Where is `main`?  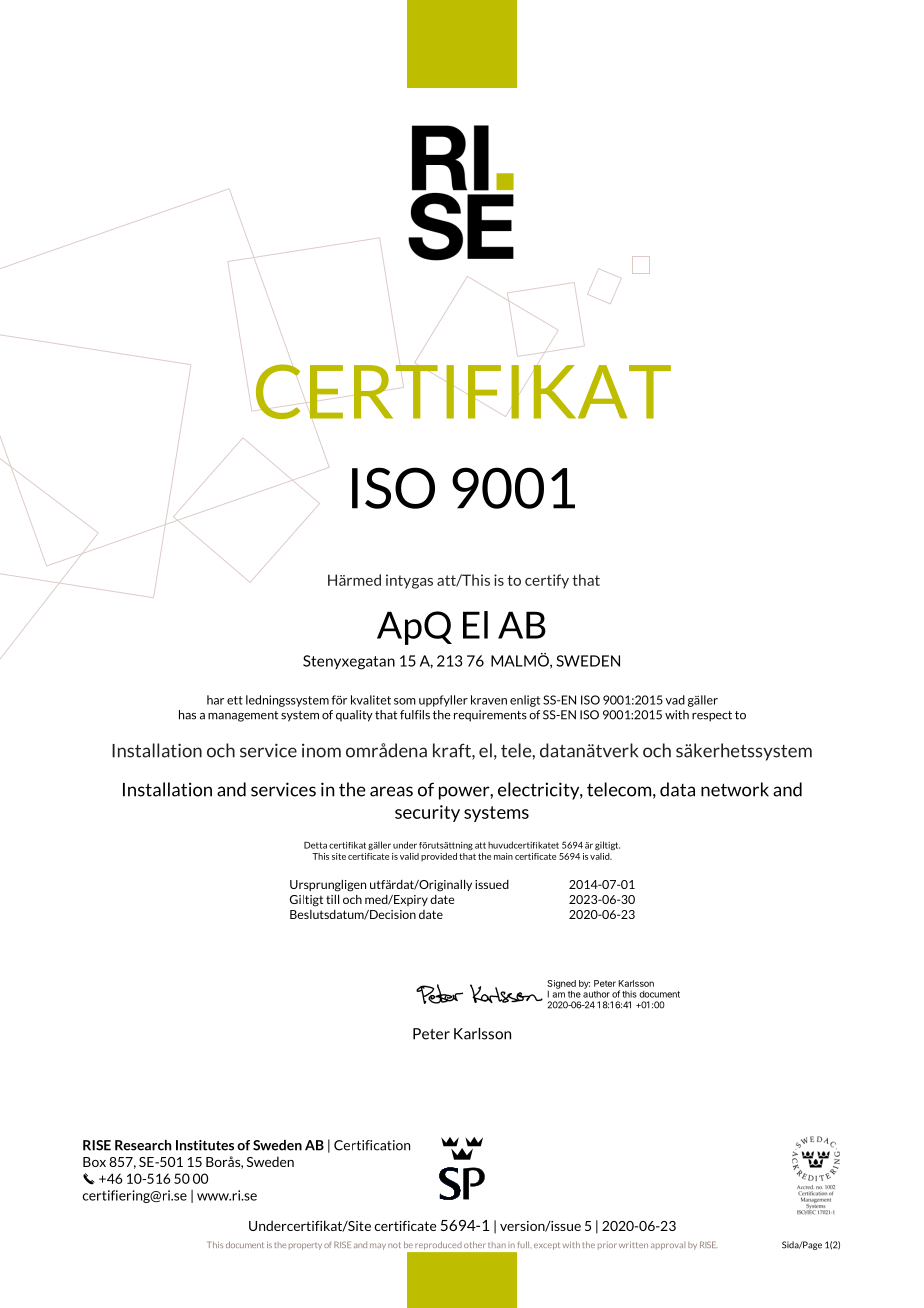
main is located at coordinates (503, 856).
